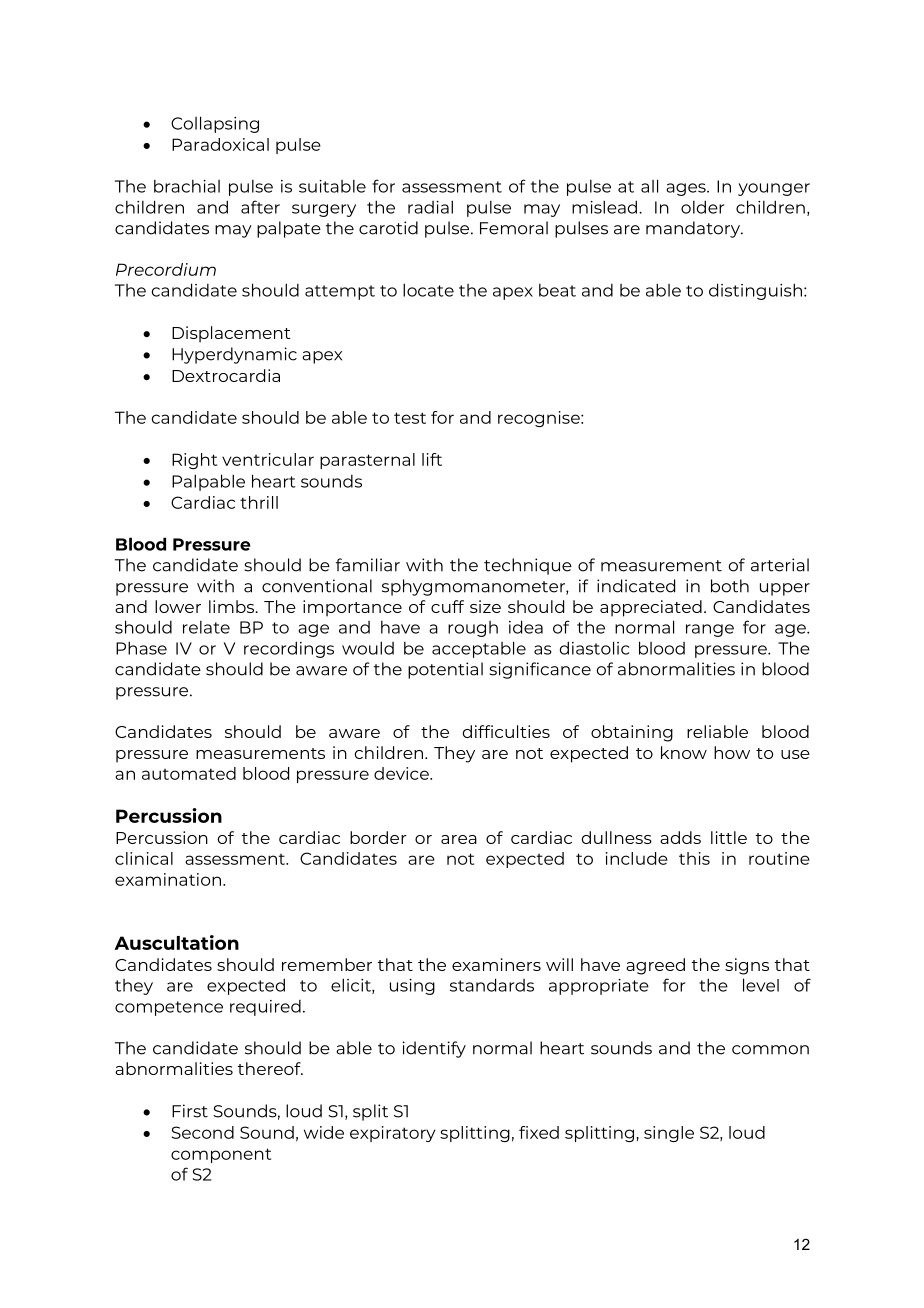  I want to click on radial, so click(430, 207).
